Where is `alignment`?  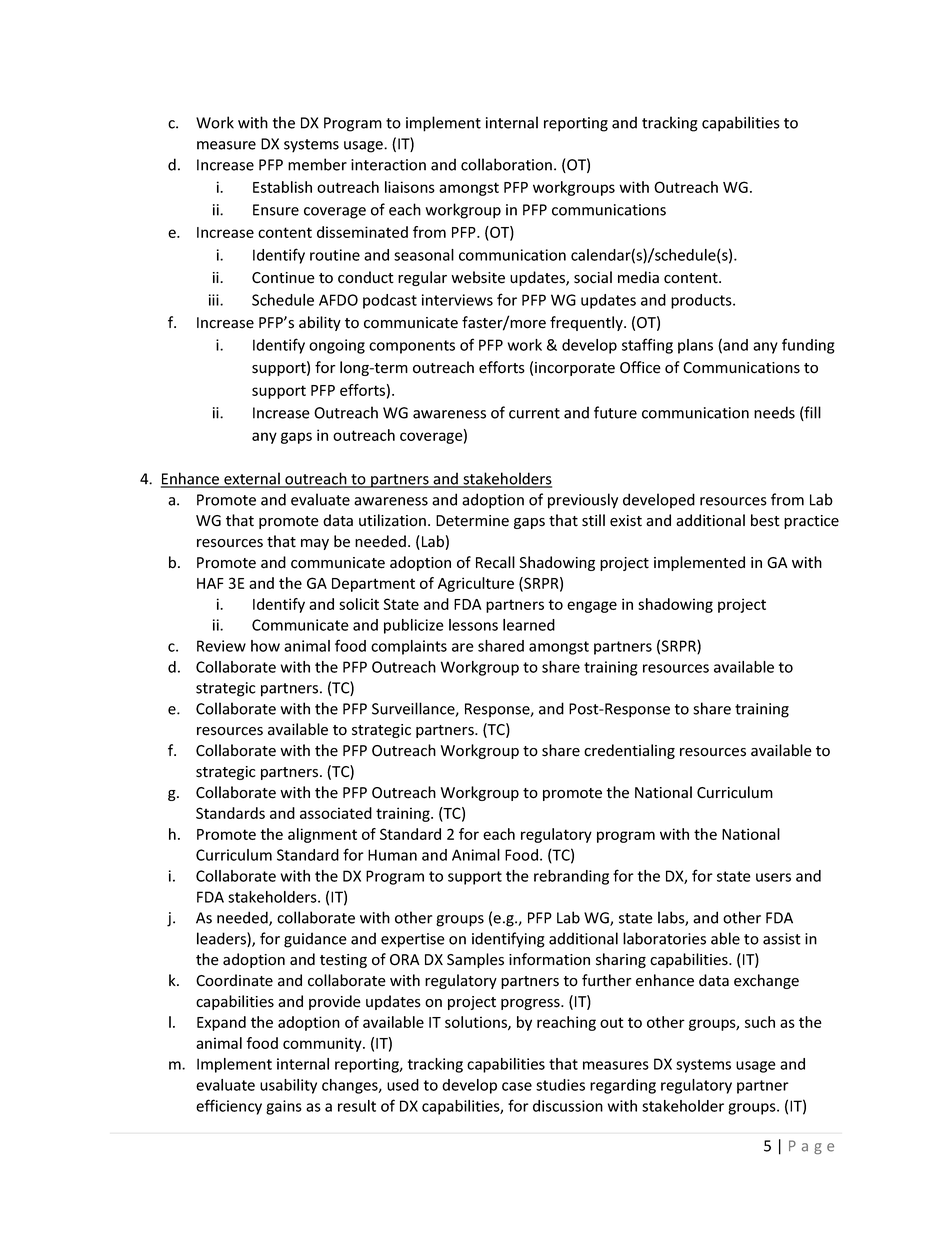
alignment is located at coordinates (322, 835).
